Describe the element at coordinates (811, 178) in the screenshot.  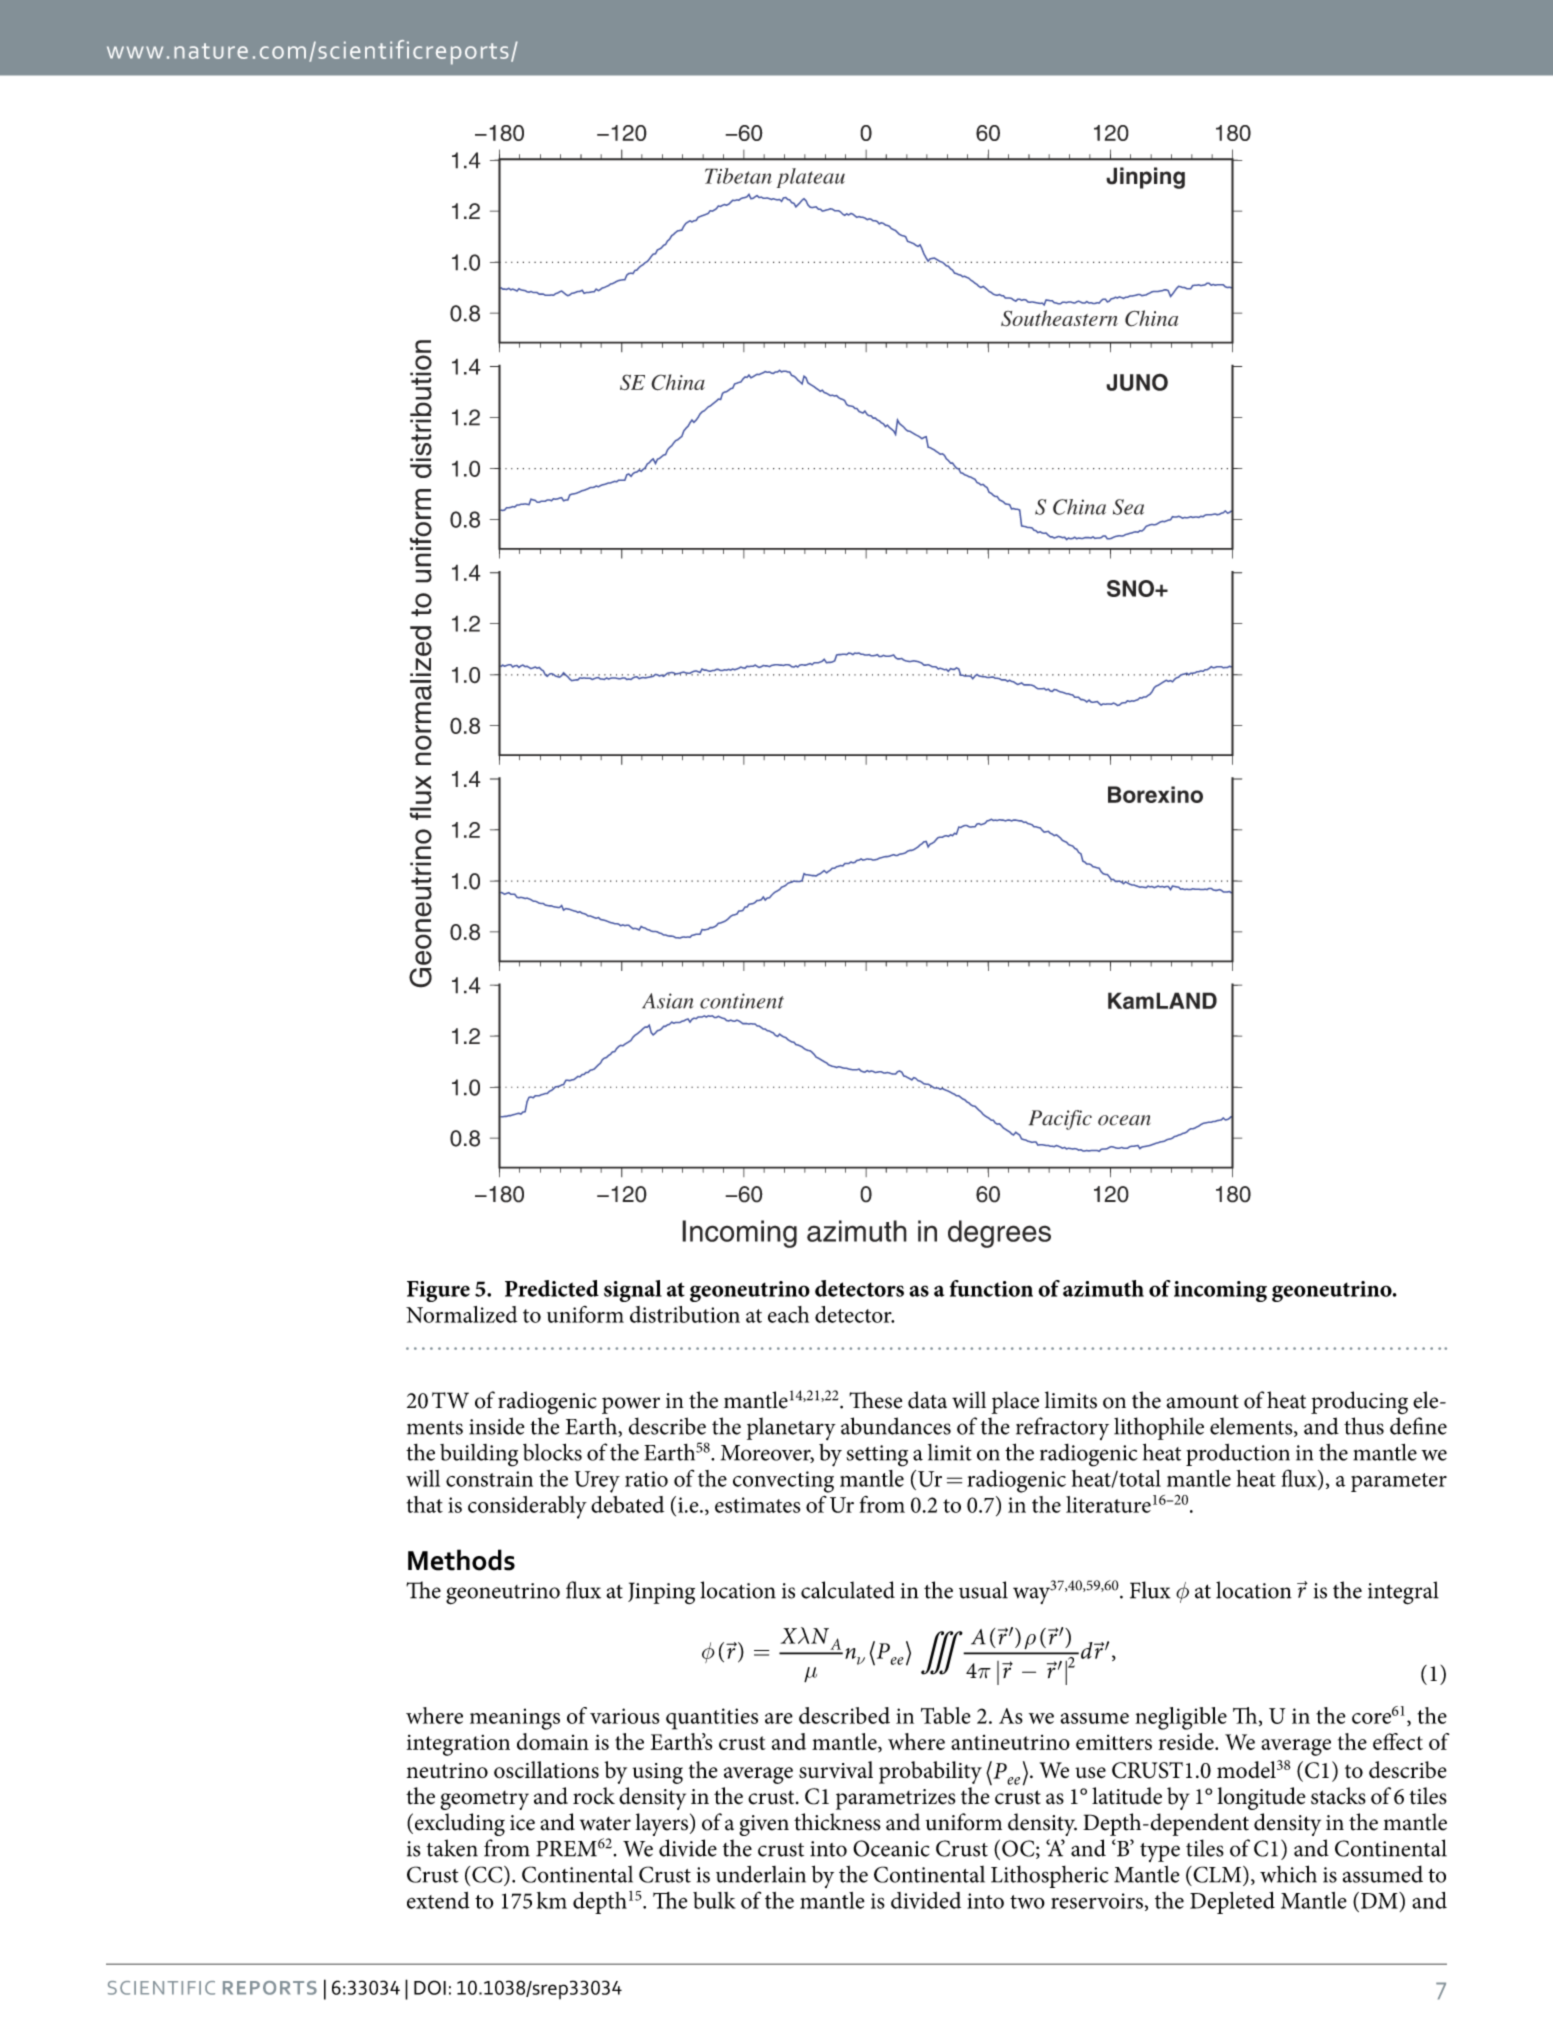
I see `plateau` at that location.
